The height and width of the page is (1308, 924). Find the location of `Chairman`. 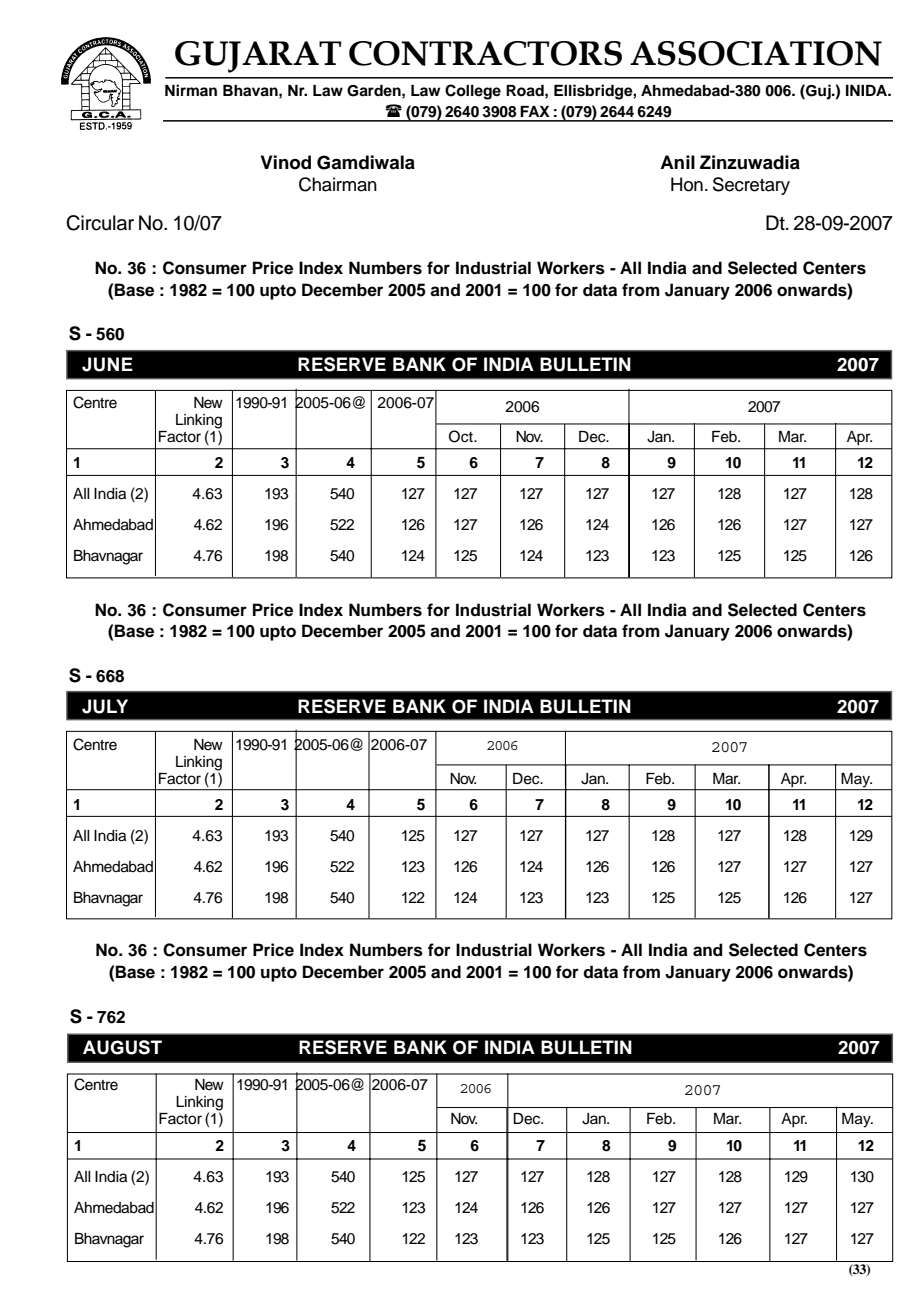

Chairman is located at coordinates (338, 184).
